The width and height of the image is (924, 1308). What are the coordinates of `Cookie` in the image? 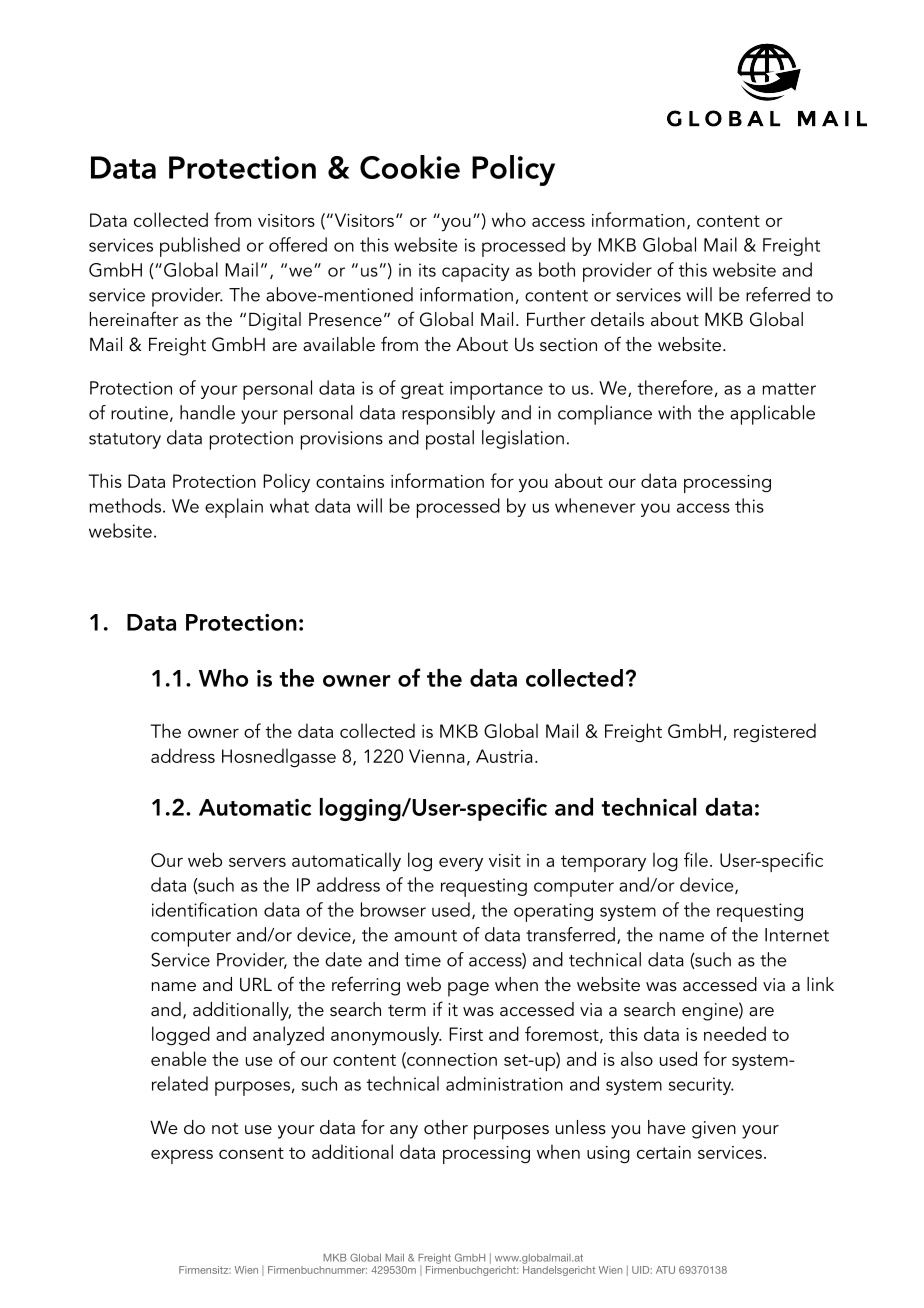 It's located at (410, 167).
